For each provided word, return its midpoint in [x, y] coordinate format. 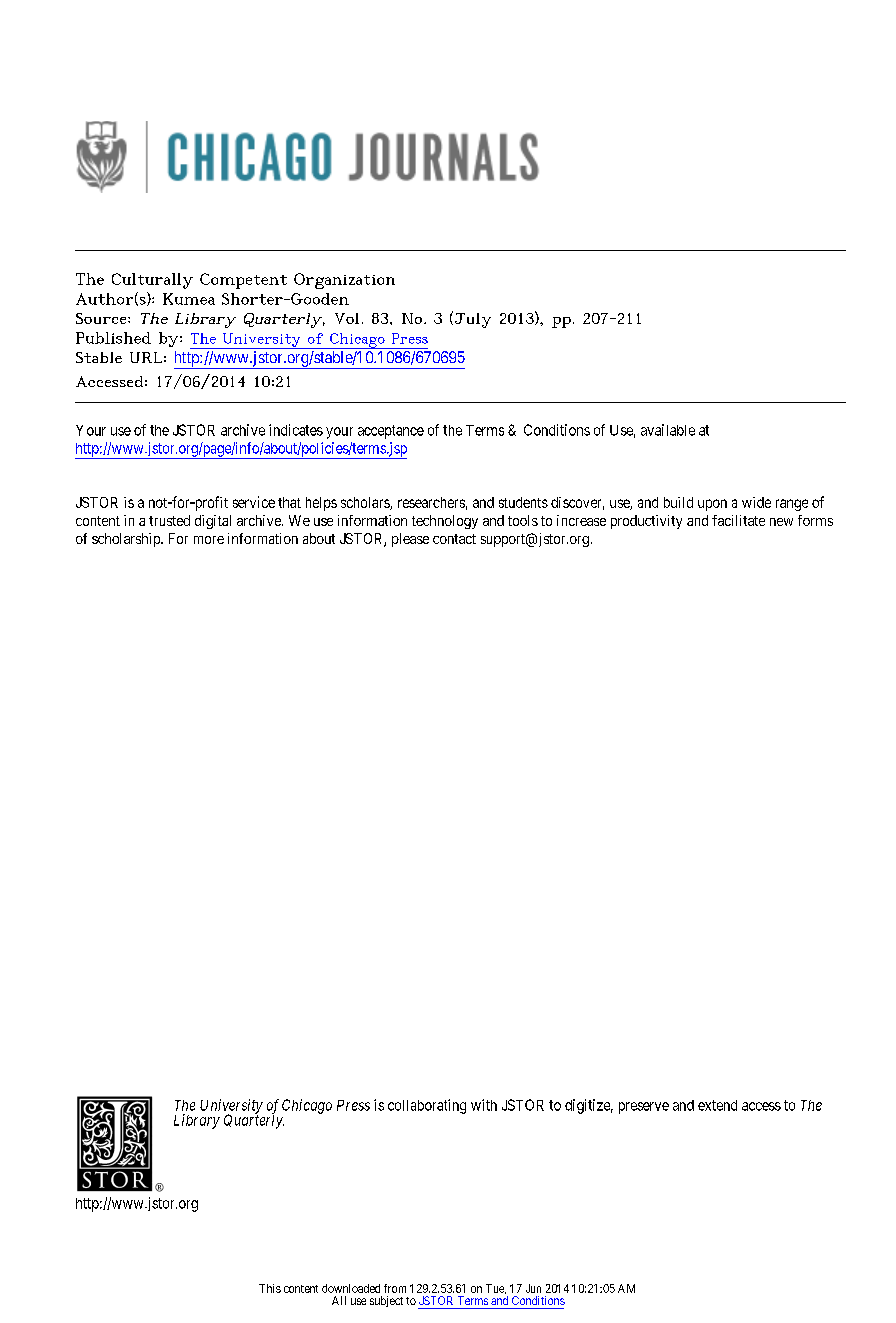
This [270, 1288]
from [395, 1288]
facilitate [738, 520]
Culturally [152, 281]
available [668, 430]
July [471, 319]
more [209, 540]
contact [454, 539]
